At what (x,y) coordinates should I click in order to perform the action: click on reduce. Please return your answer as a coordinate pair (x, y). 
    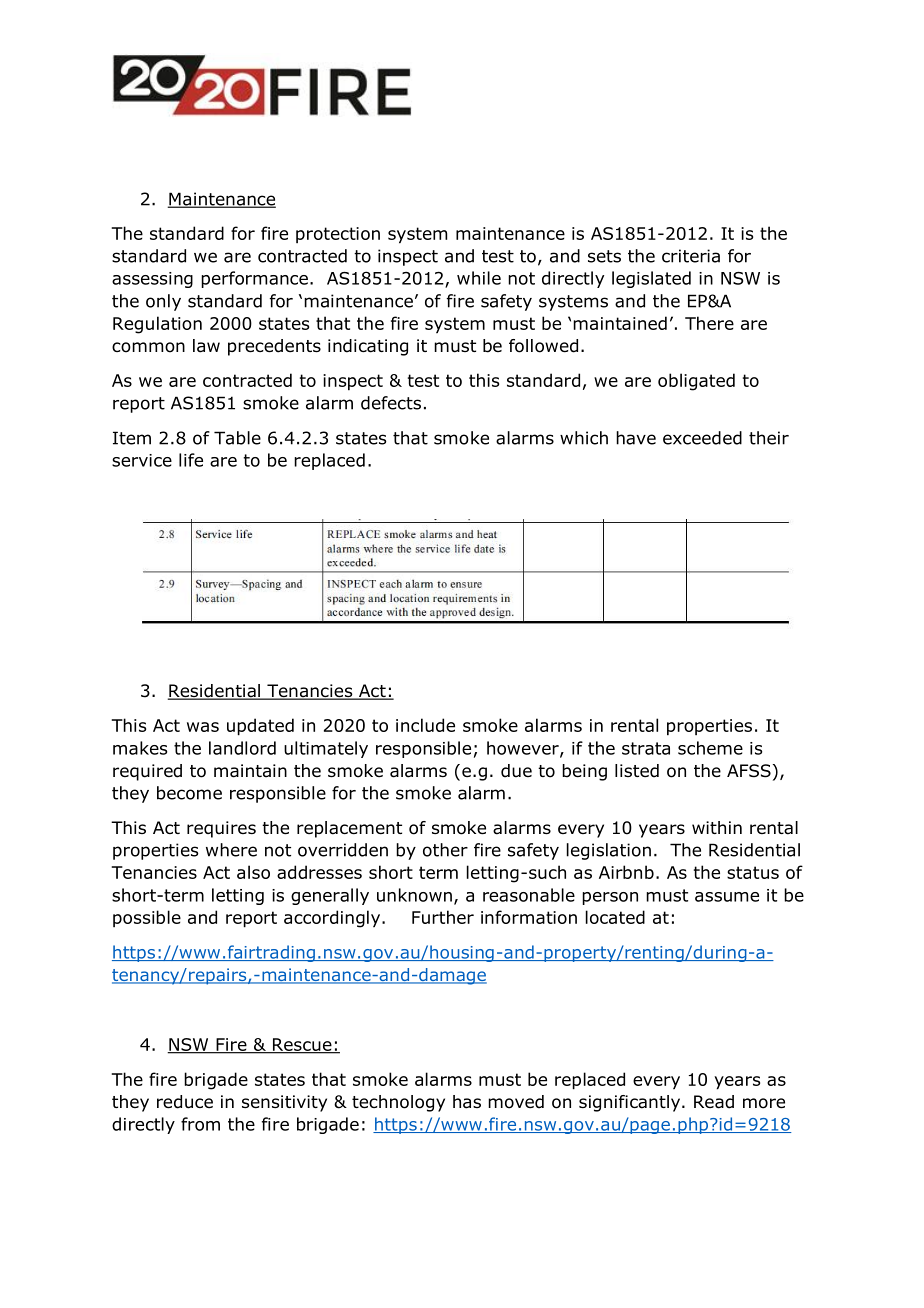
    Looking at the image, I should click on (185, 1102).
